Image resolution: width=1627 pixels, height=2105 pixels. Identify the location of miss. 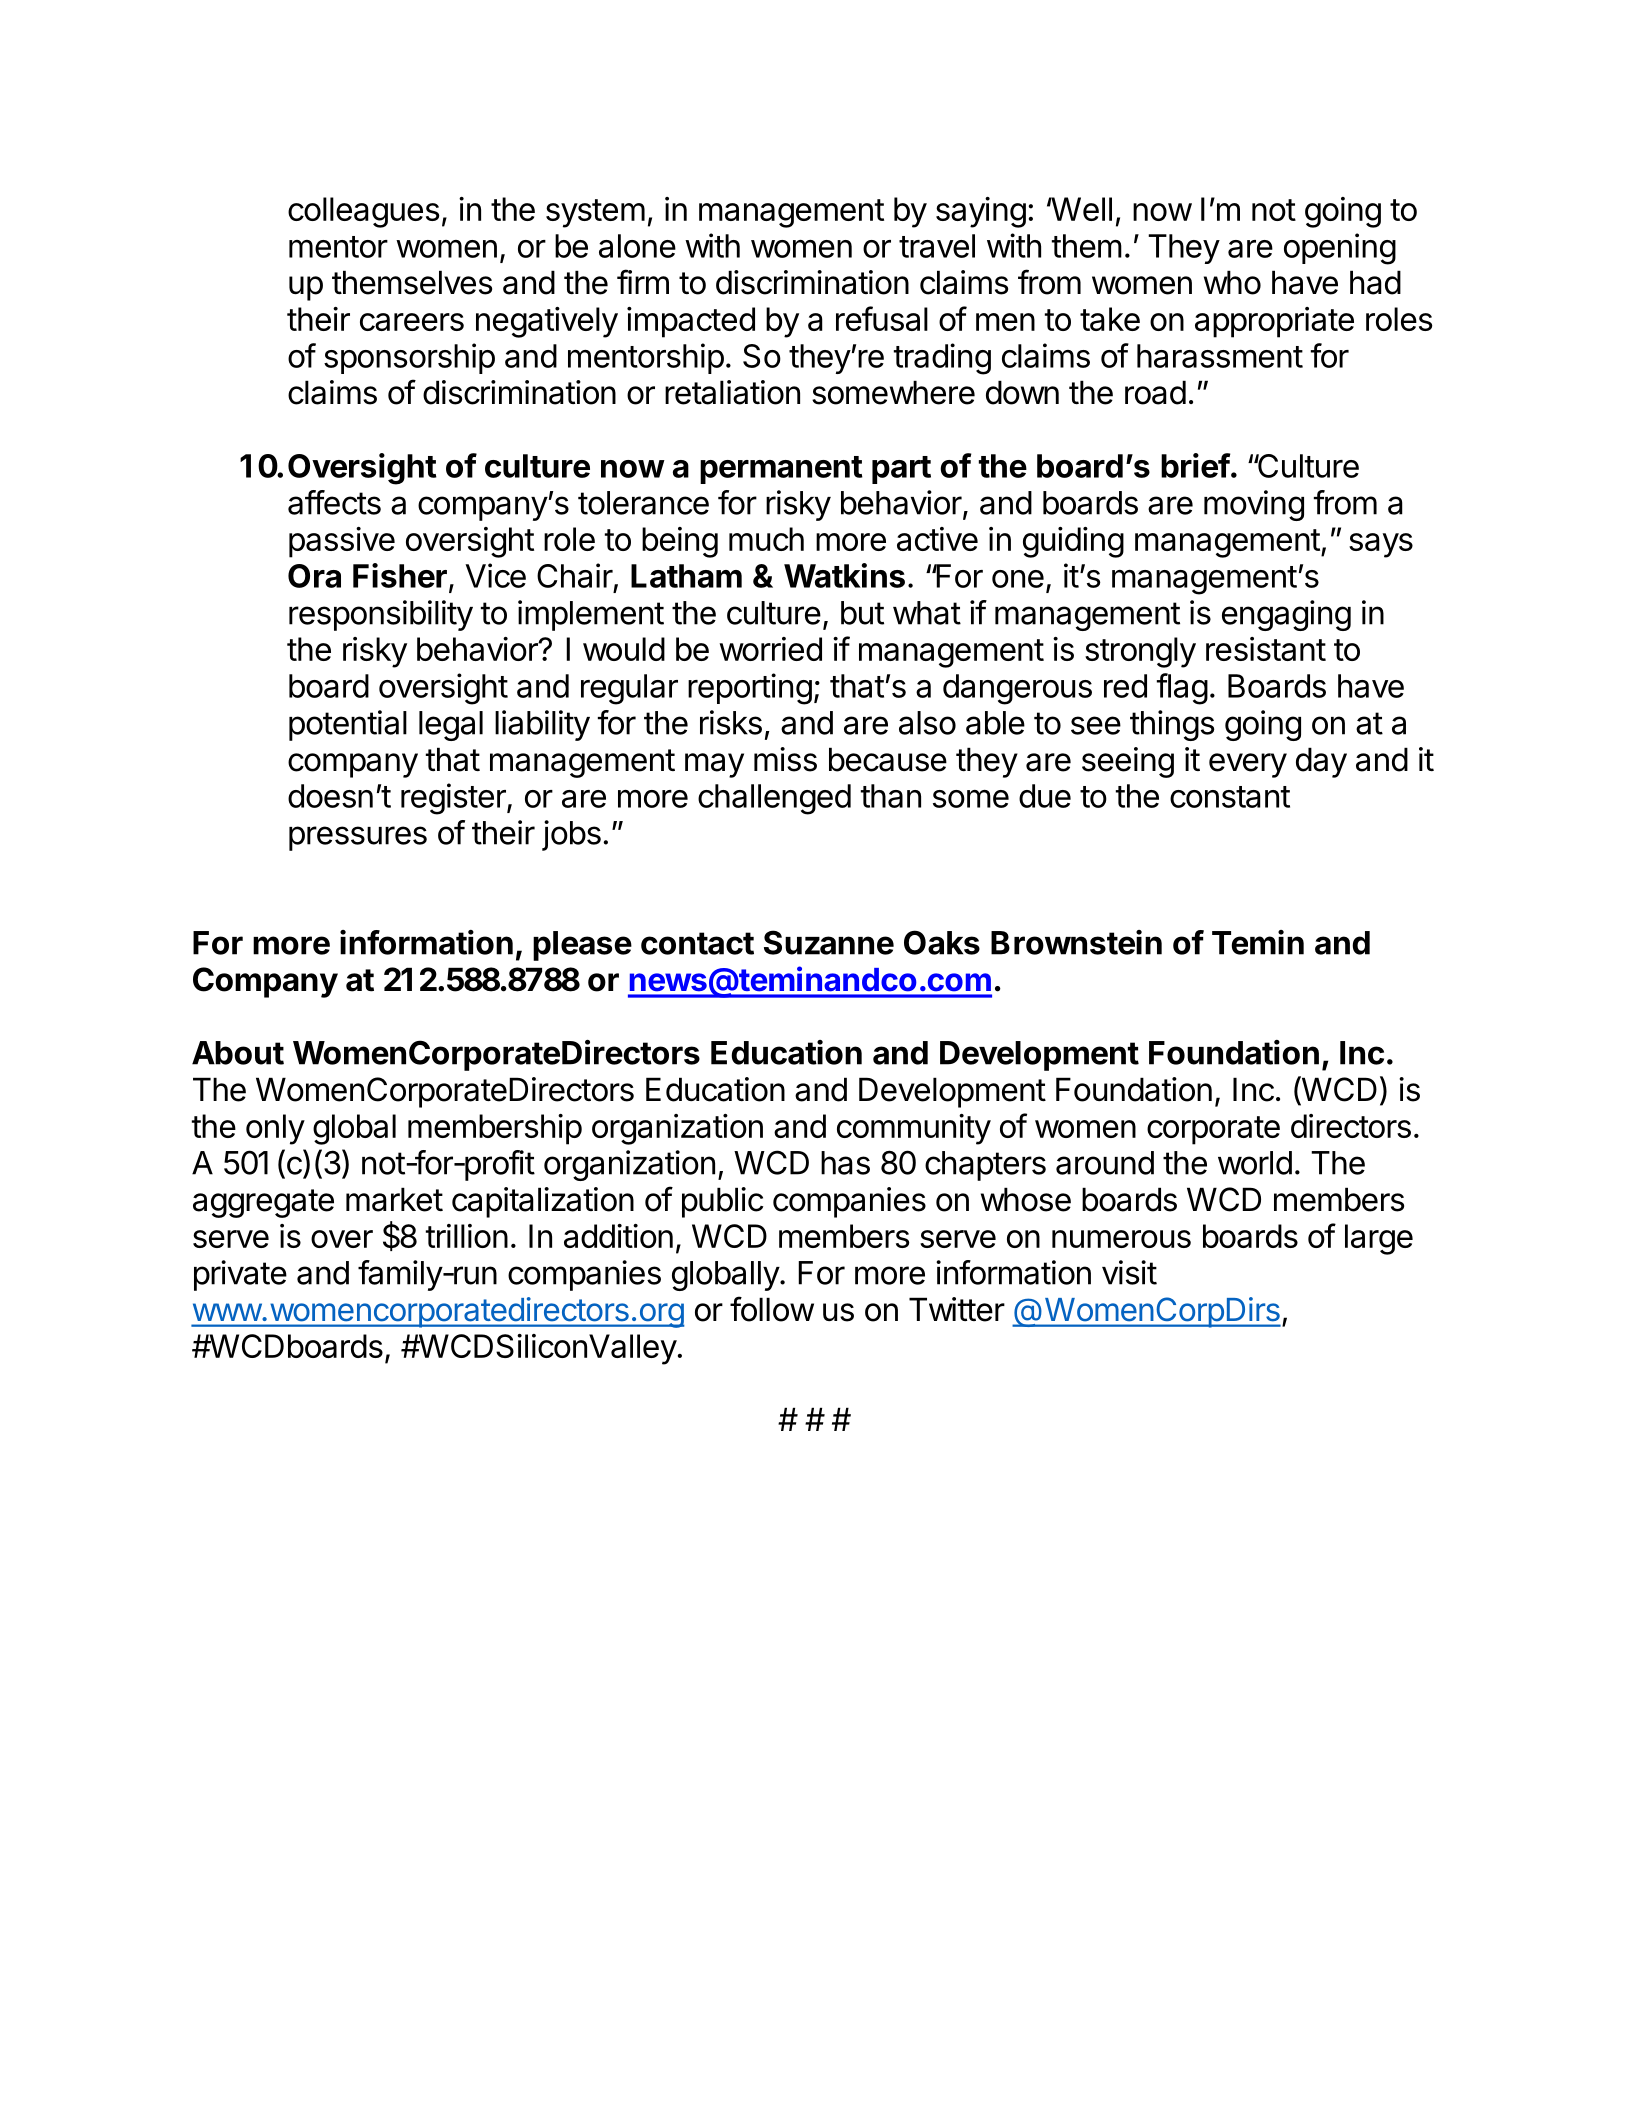
(785, 759).
